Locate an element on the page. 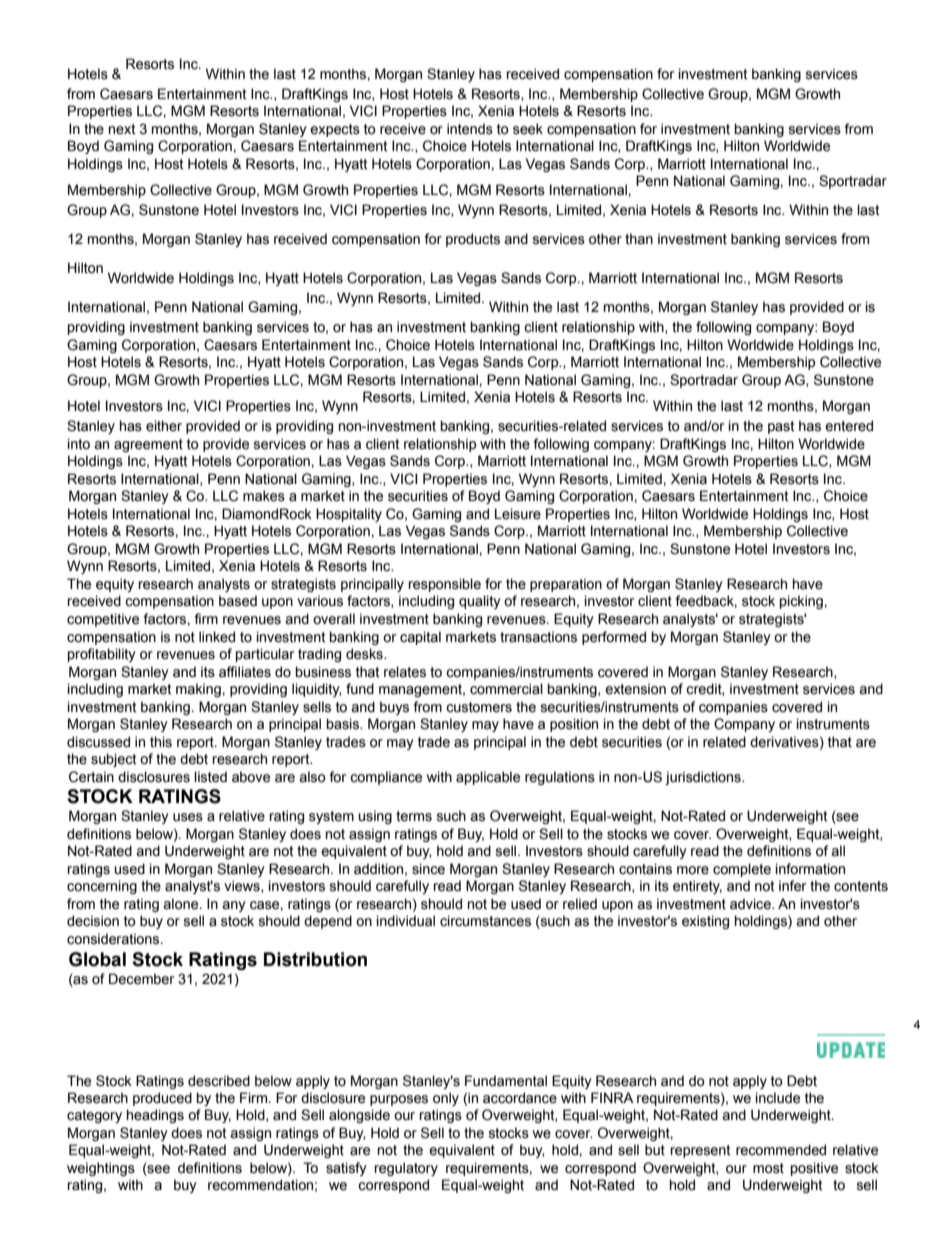 This document has height=1233, width=952. next is located at coordinates (122, 129).
